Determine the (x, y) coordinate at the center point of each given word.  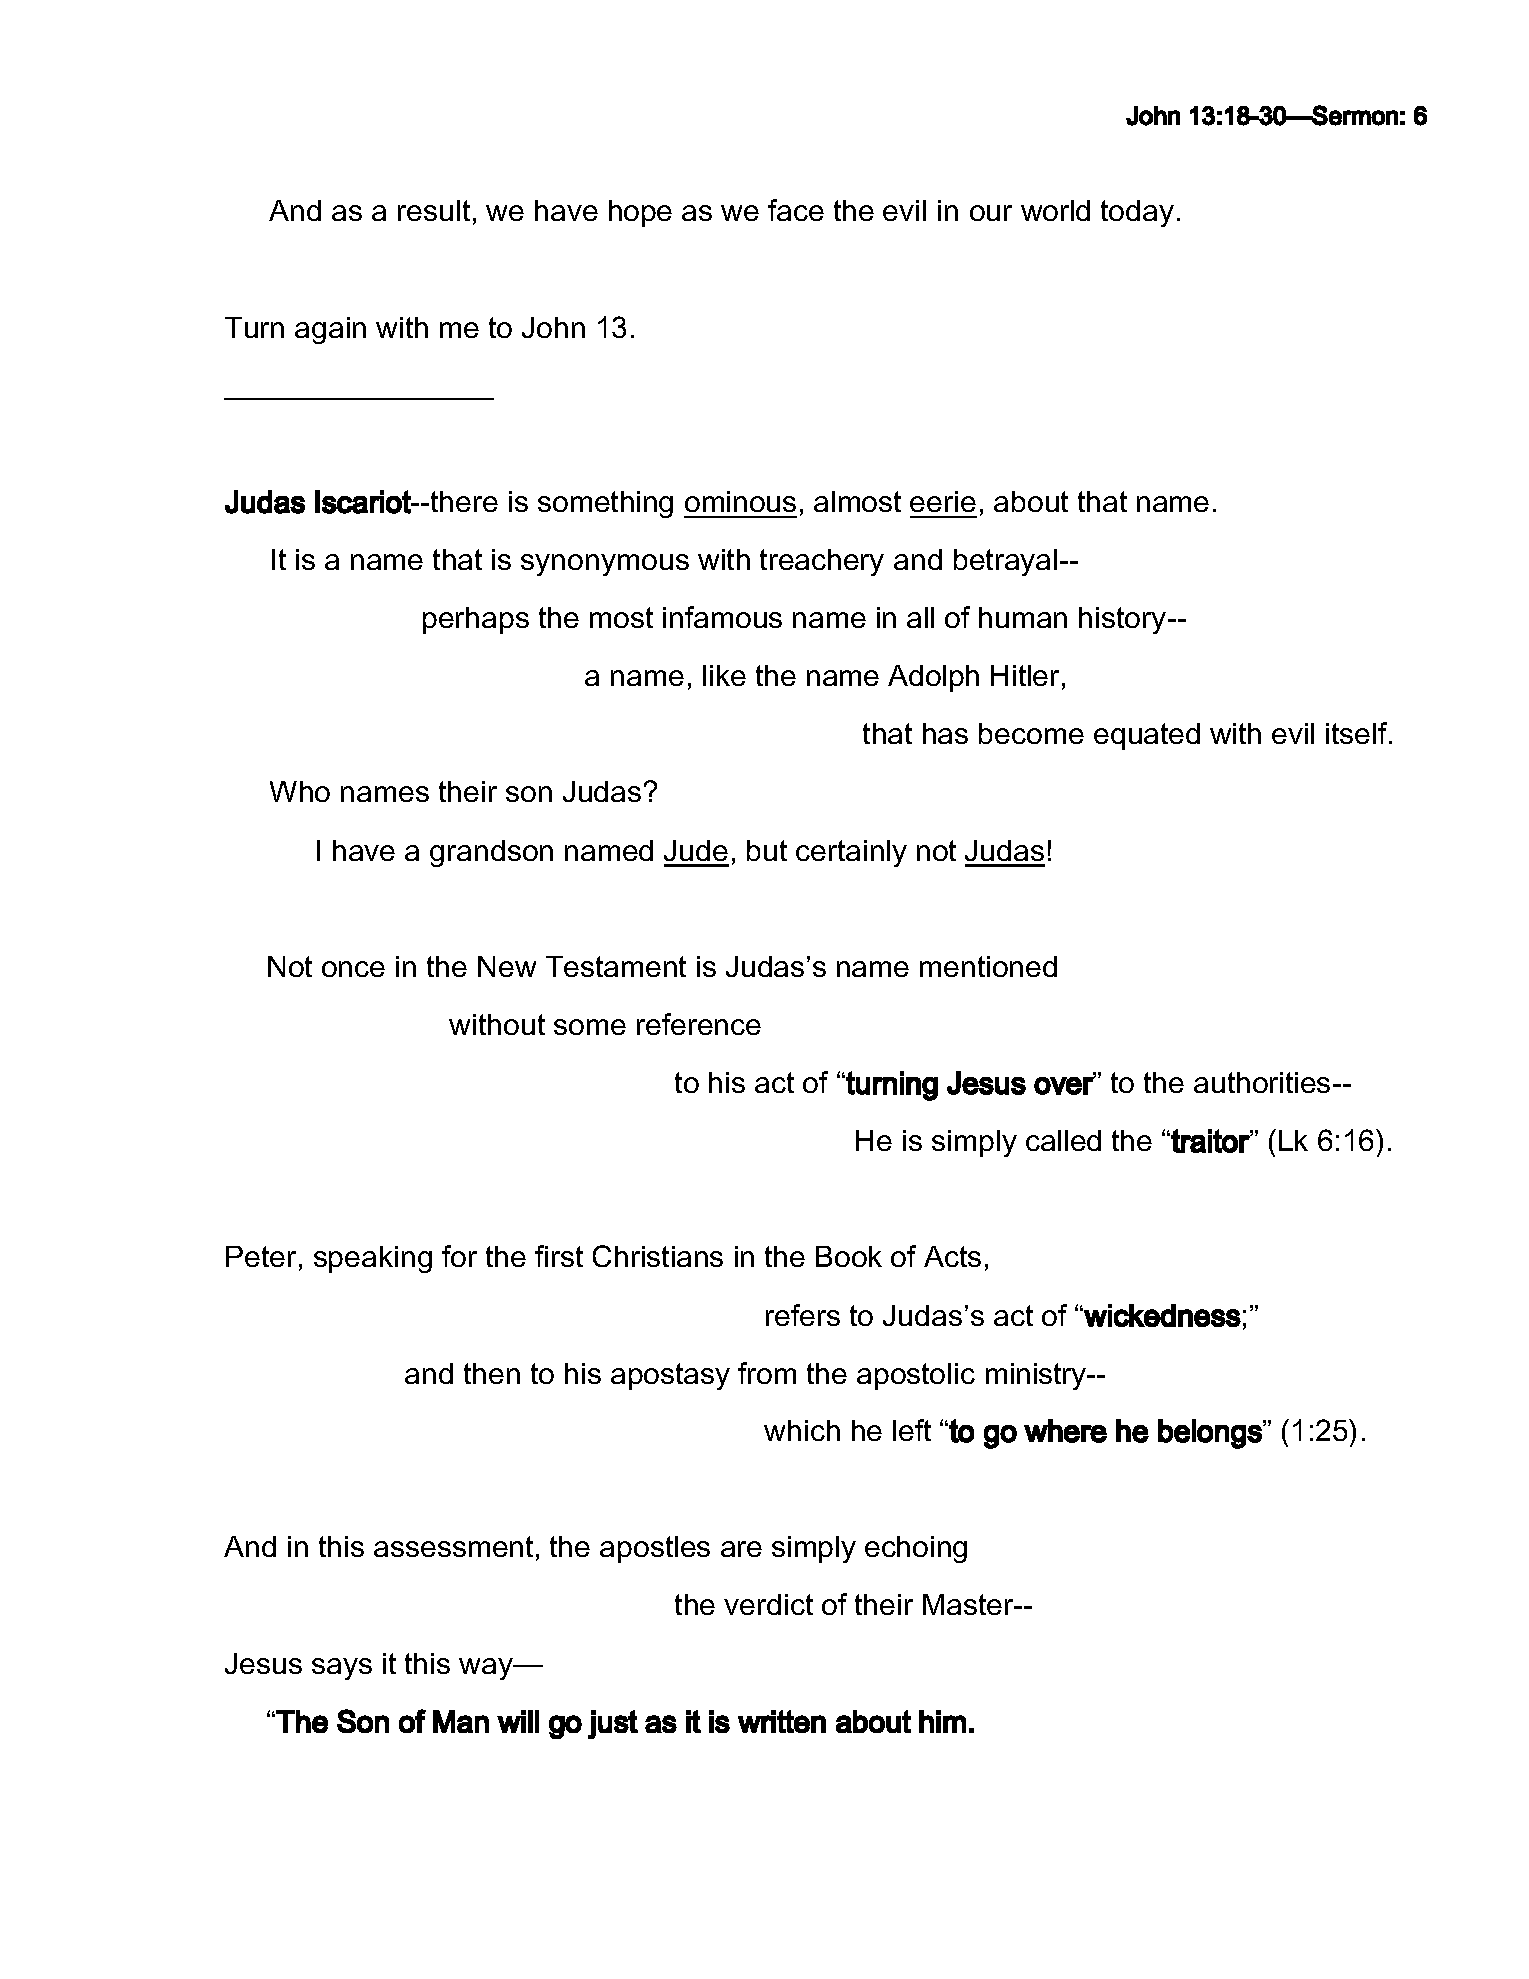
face (796, 210)
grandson (491, 853)
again (330, 330)
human (1023, 617)
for (459, 1256)
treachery (822, 562)
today (1137, 213)
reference (699, 1024)
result (434, 210)
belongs (1211, 1434)
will (518, 1721)
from (767, 1373)
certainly (851, 853)
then (492, 1373)
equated (1147, 736)
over (1064, 1085)
